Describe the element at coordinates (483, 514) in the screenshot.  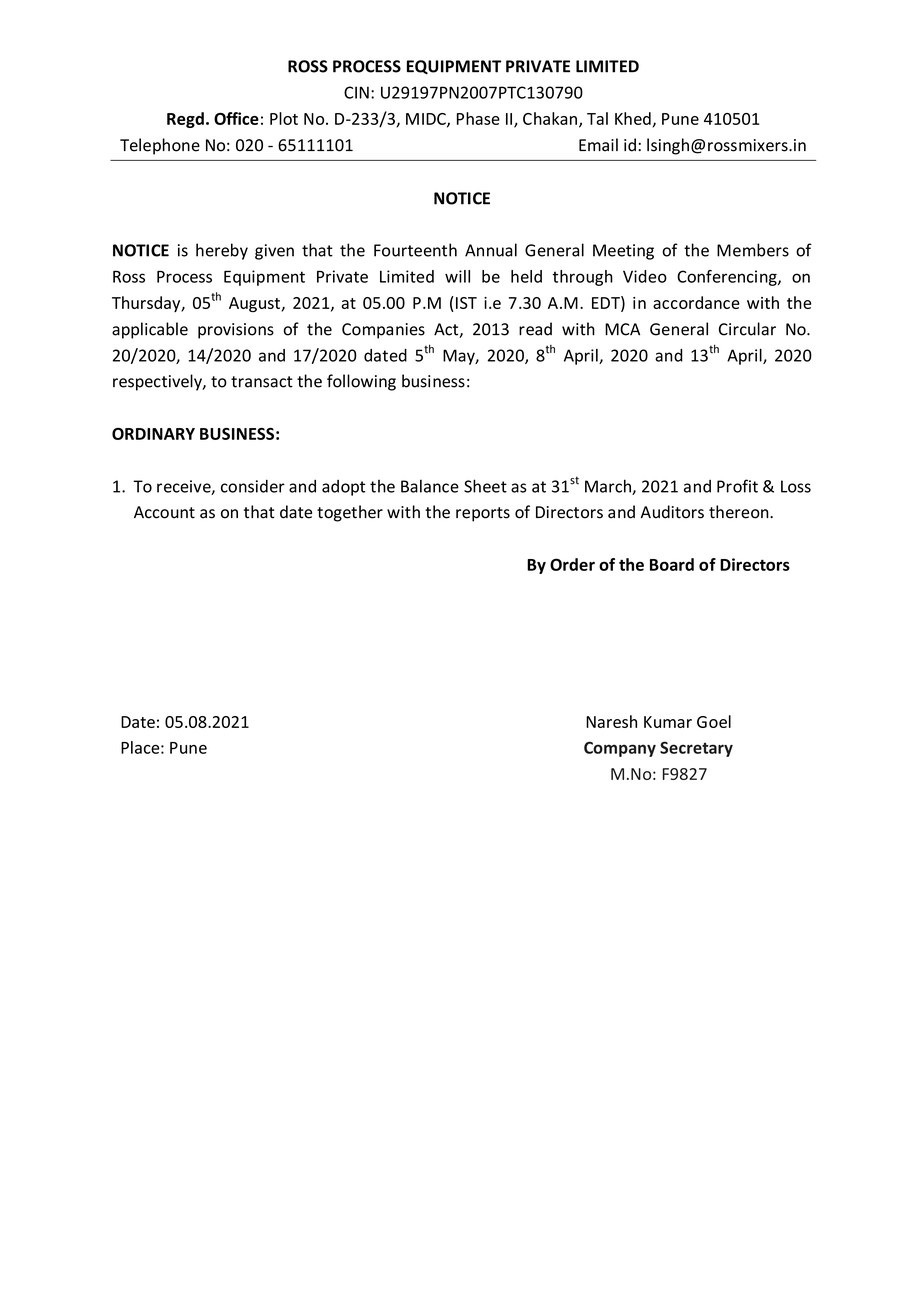
I see `reports` at that location.
